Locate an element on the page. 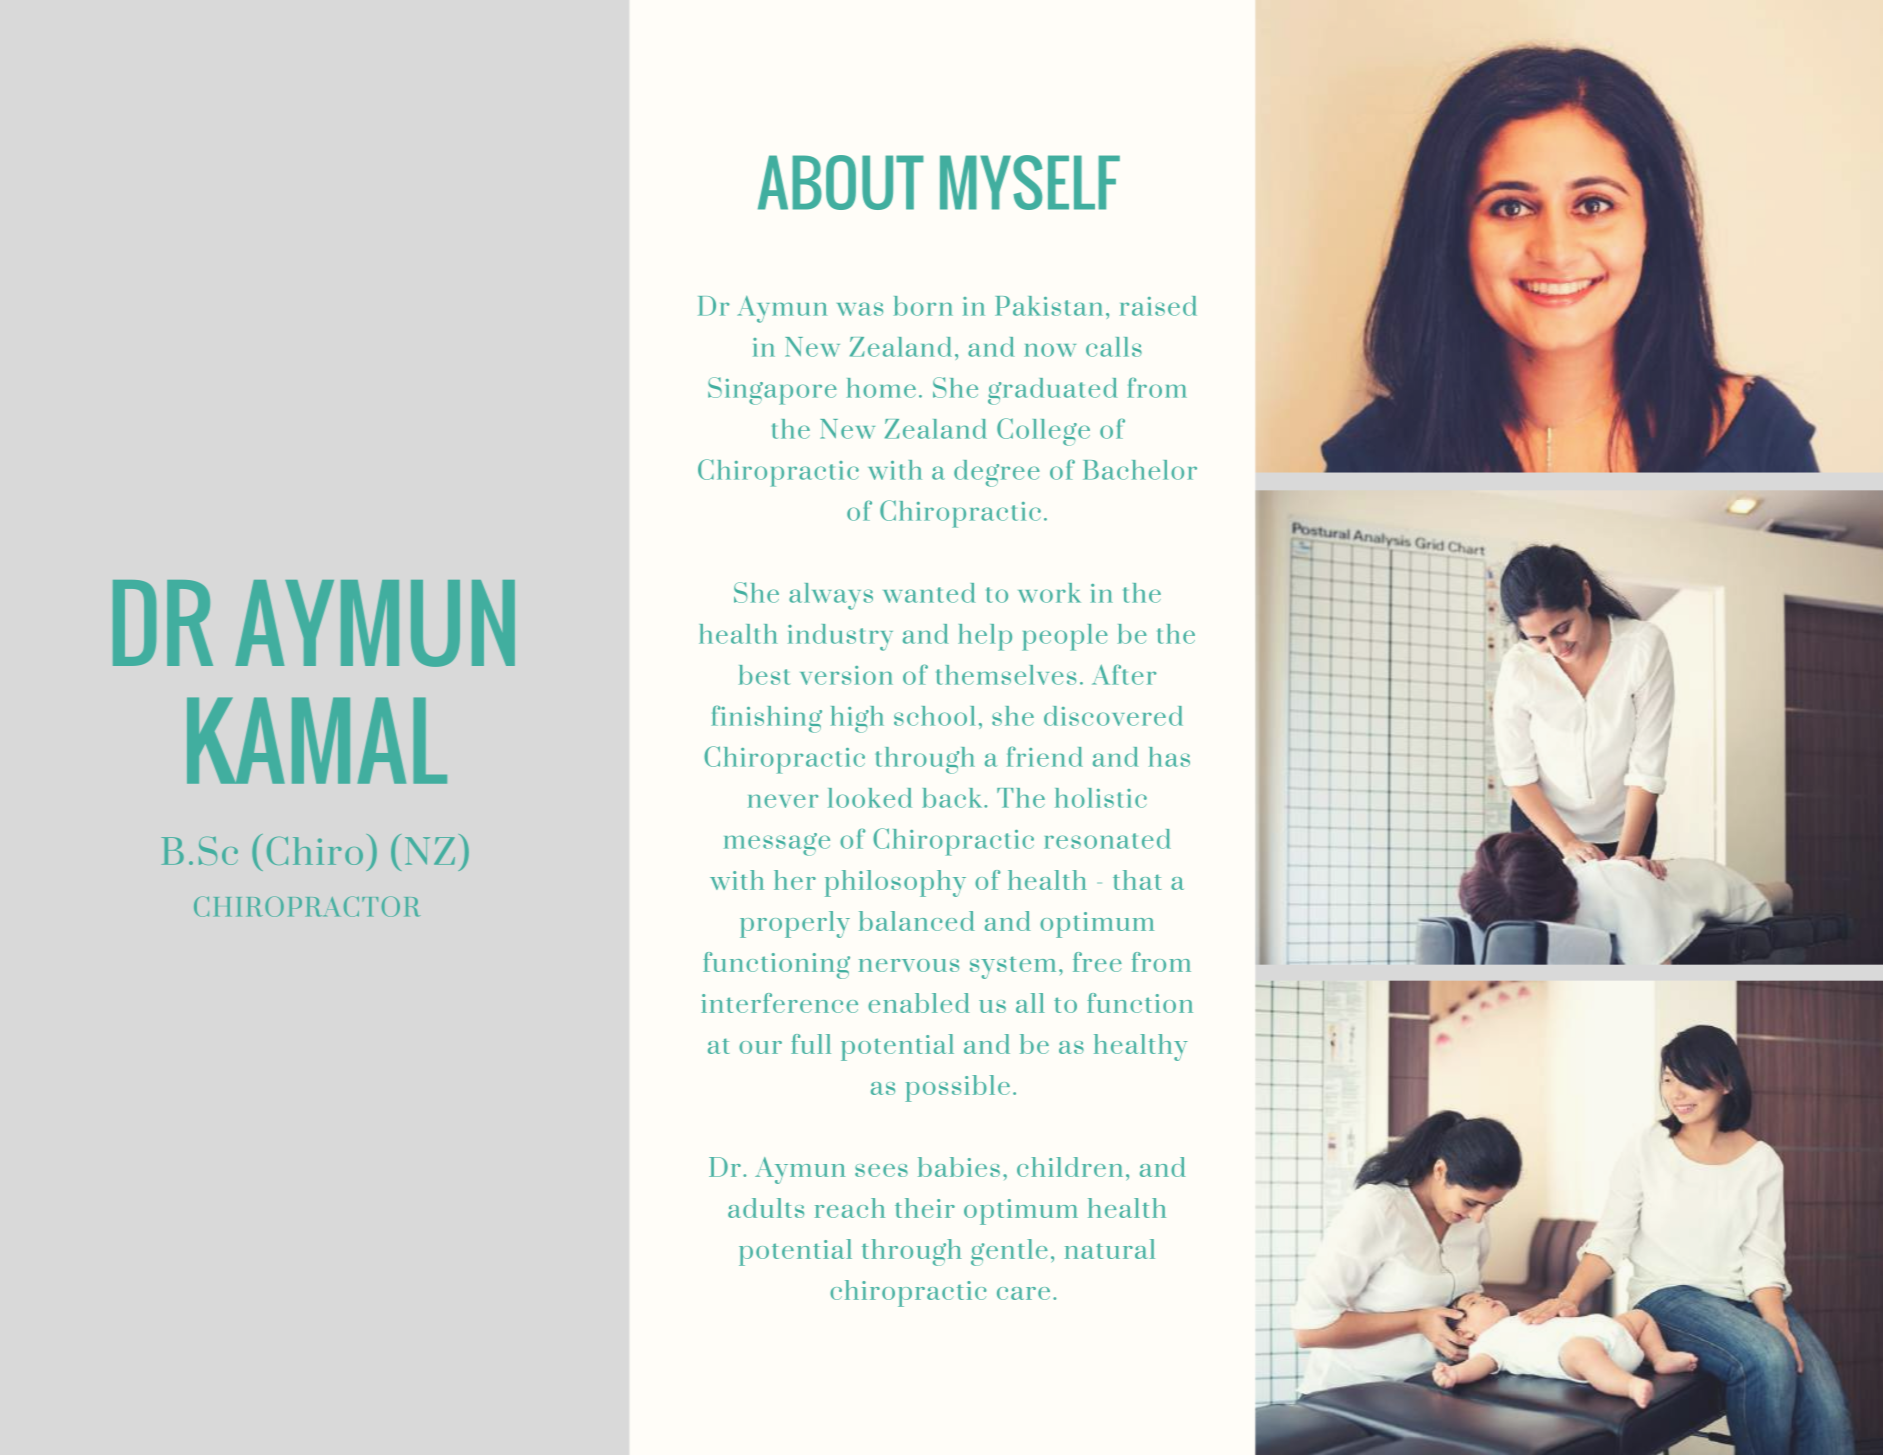  work is located at coordinates (1049, 593).
